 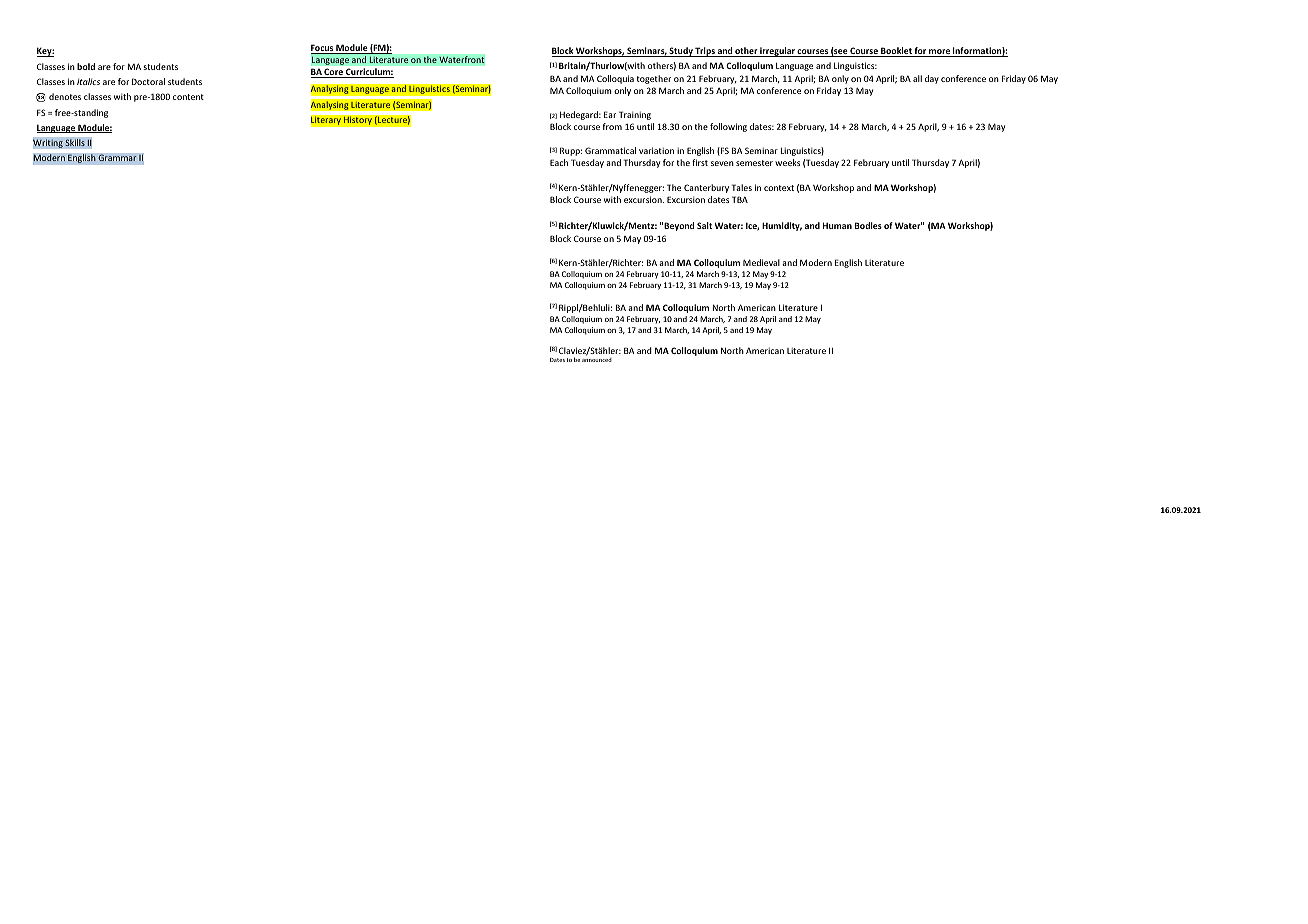 What do you see at coordinates (188, 97) in the image?
I see `content` at bounding box center [188, 97].
